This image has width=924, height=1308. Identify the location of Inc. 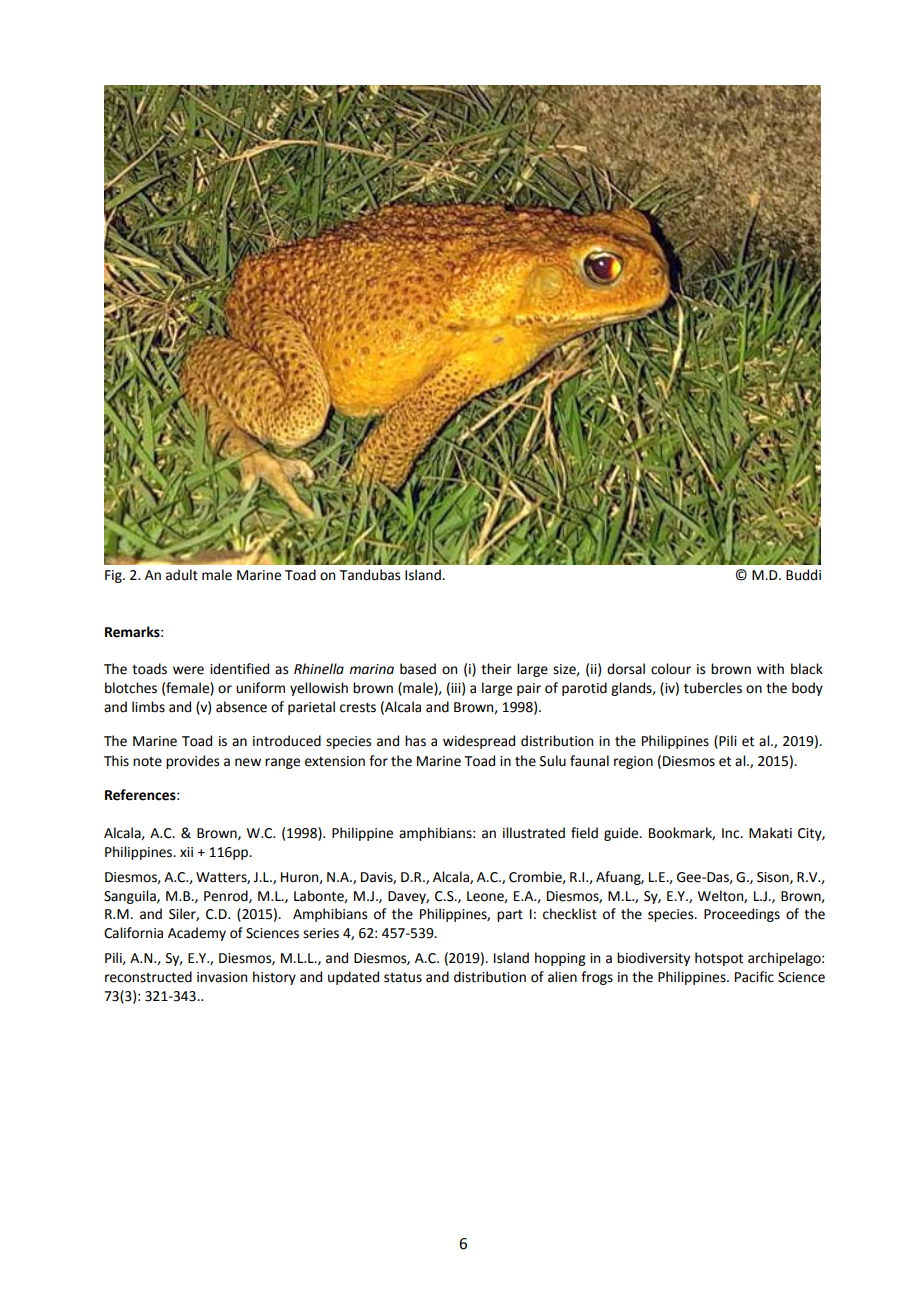
(732, 833).
